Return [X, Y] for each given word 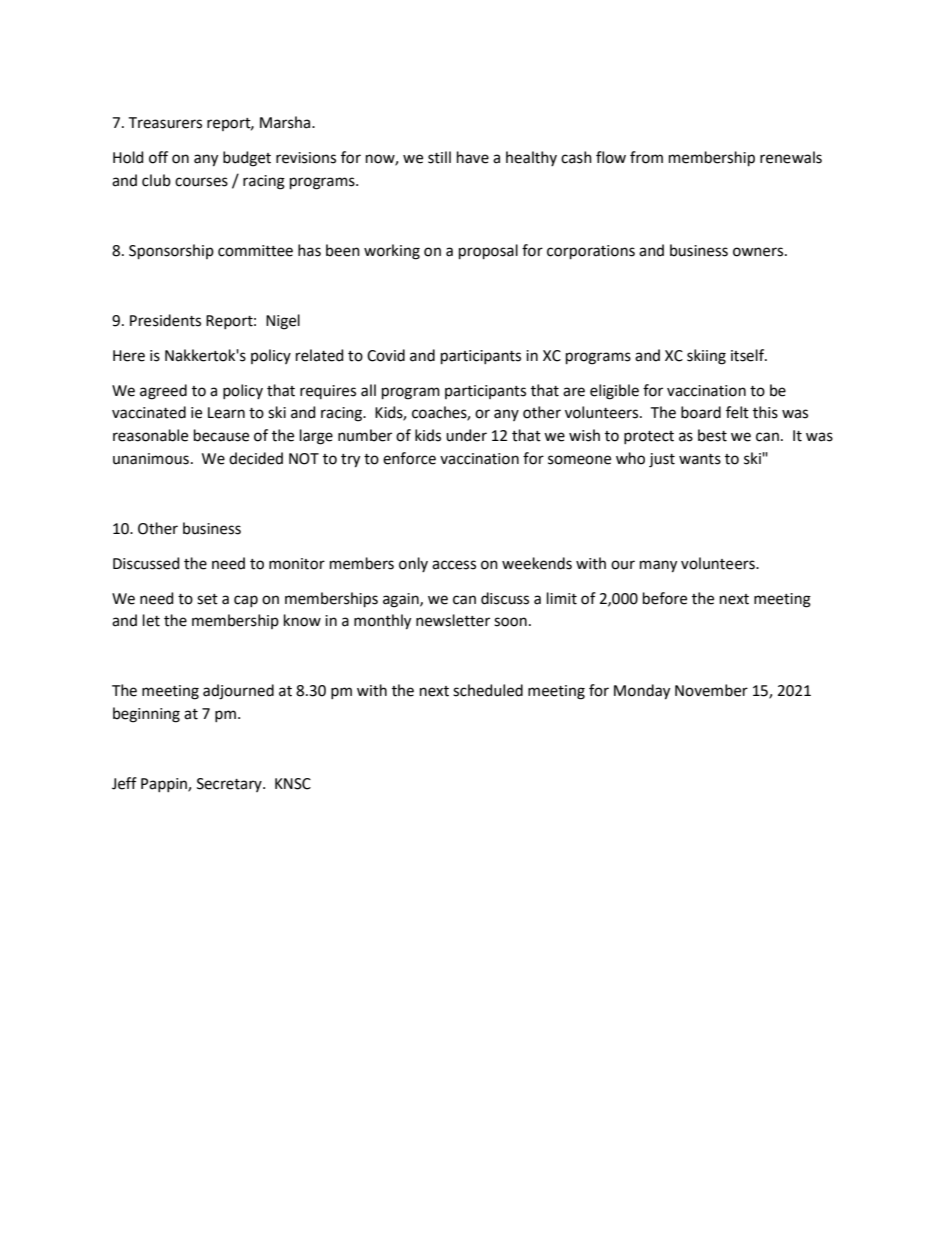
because [221, 435]
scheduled [488, 690]
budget [247, 159]
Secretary [230, 785]
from [646, 157]
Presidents [165, 320]
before [665, 598]
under [466, 435]
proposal [488, 251]
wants [700, 459]
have [473, 157]
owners [759, 252]
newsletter [453, 620]
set [207, 599]
